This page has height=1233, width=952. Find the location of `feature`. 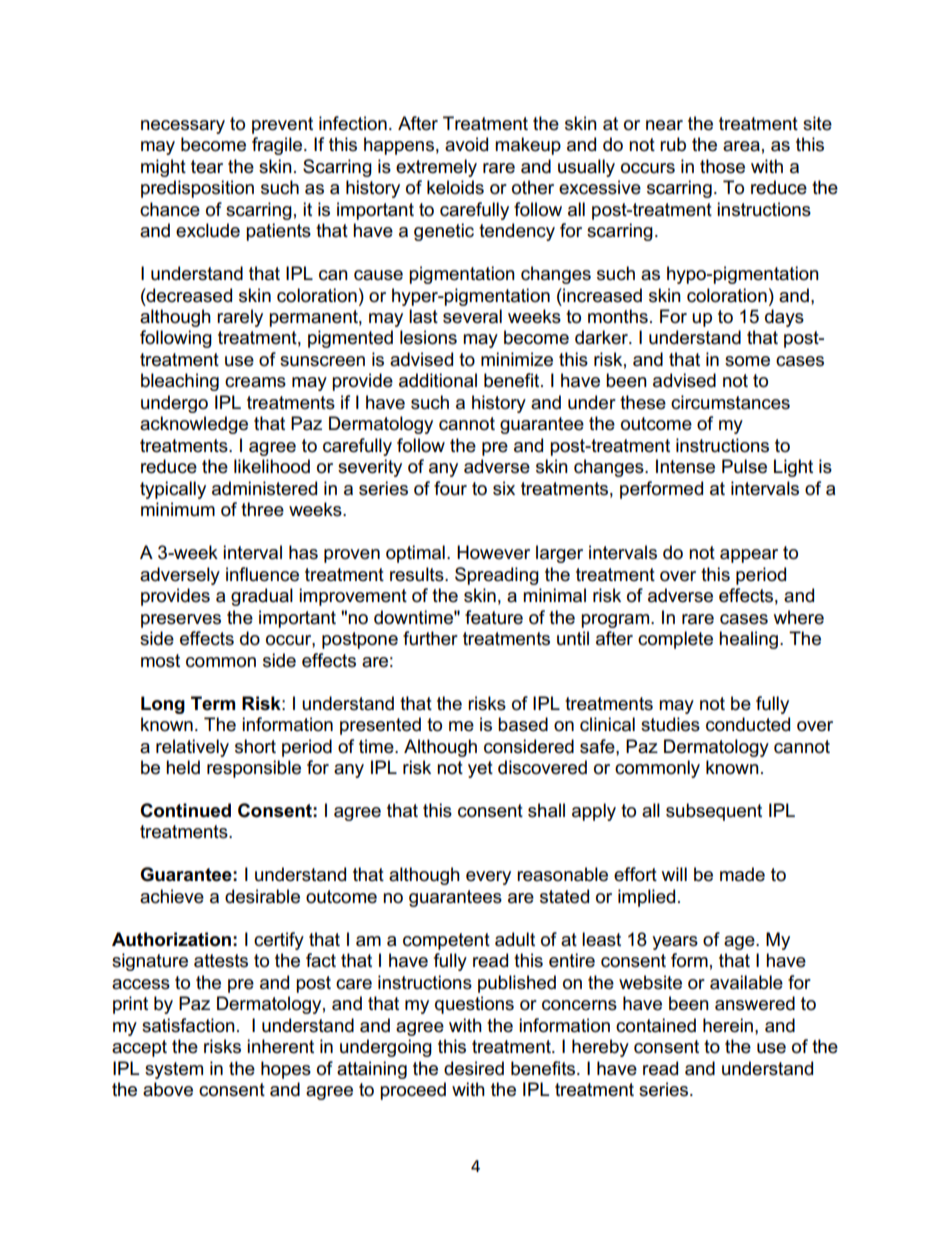

feature is located at coordinates (494, 617).
